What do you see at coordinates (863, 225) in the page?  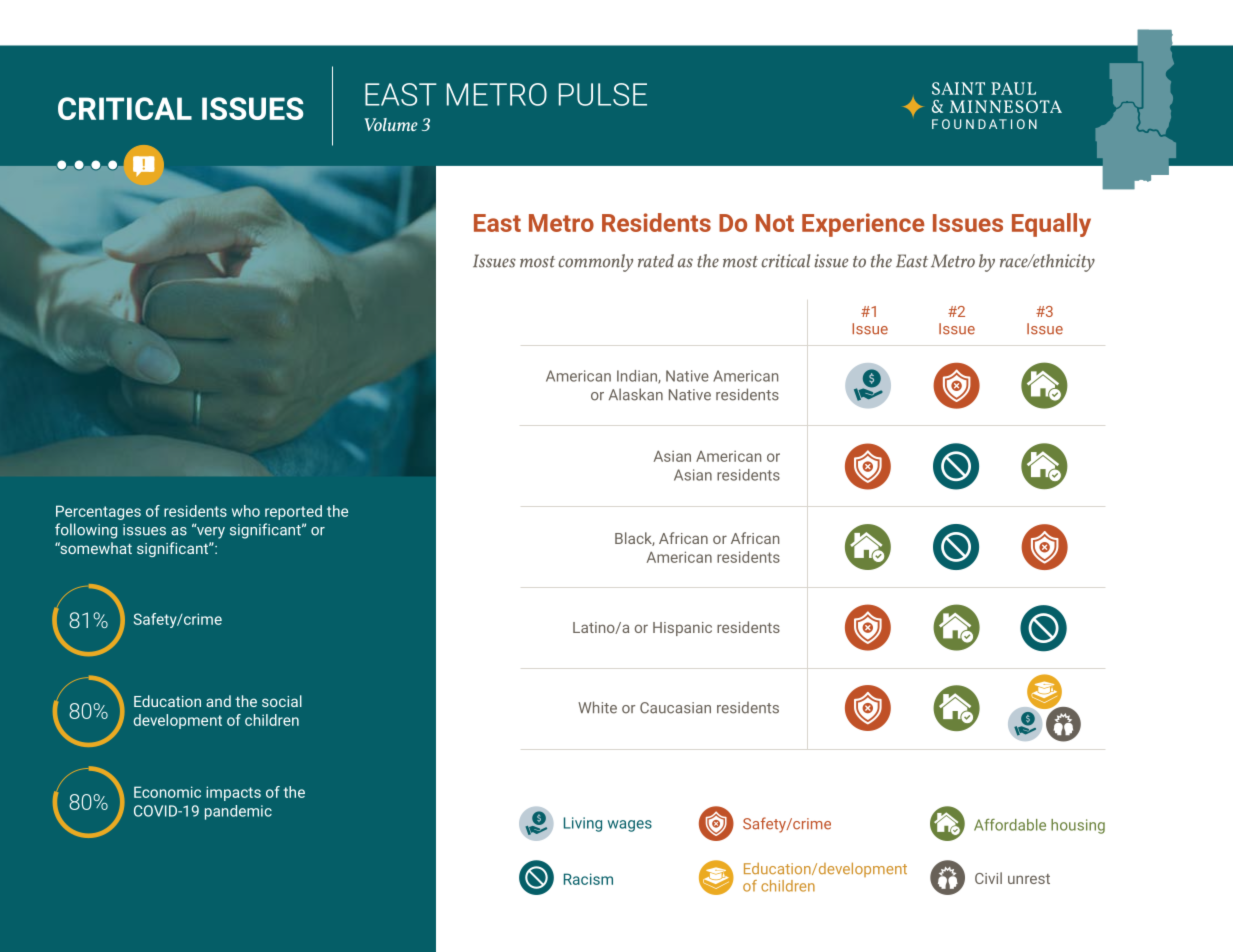 I see `Experience` at bounding box center [863, 225].
